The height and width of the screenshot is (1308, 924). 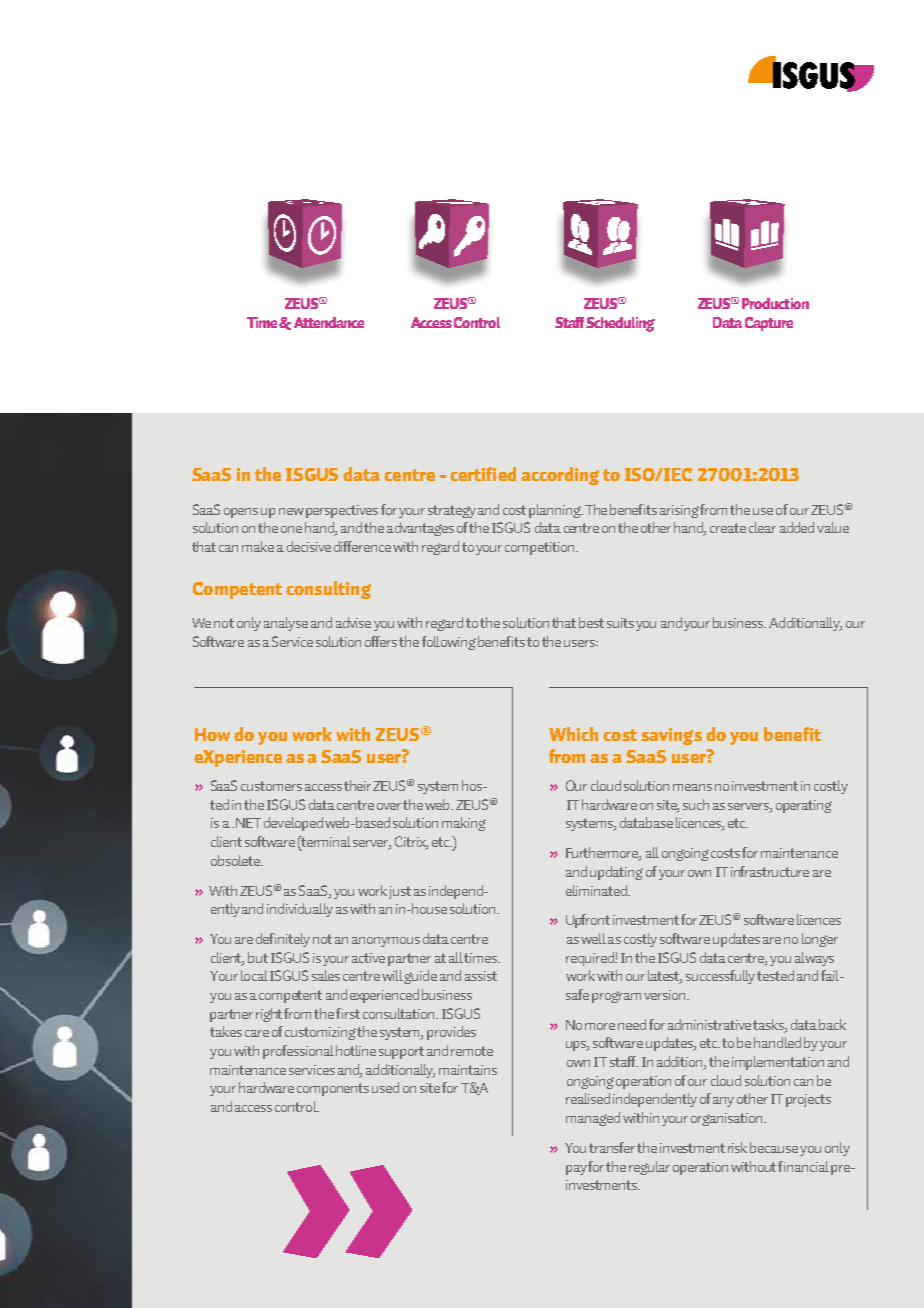 I want to click on best, so click(x=591, y=622).
